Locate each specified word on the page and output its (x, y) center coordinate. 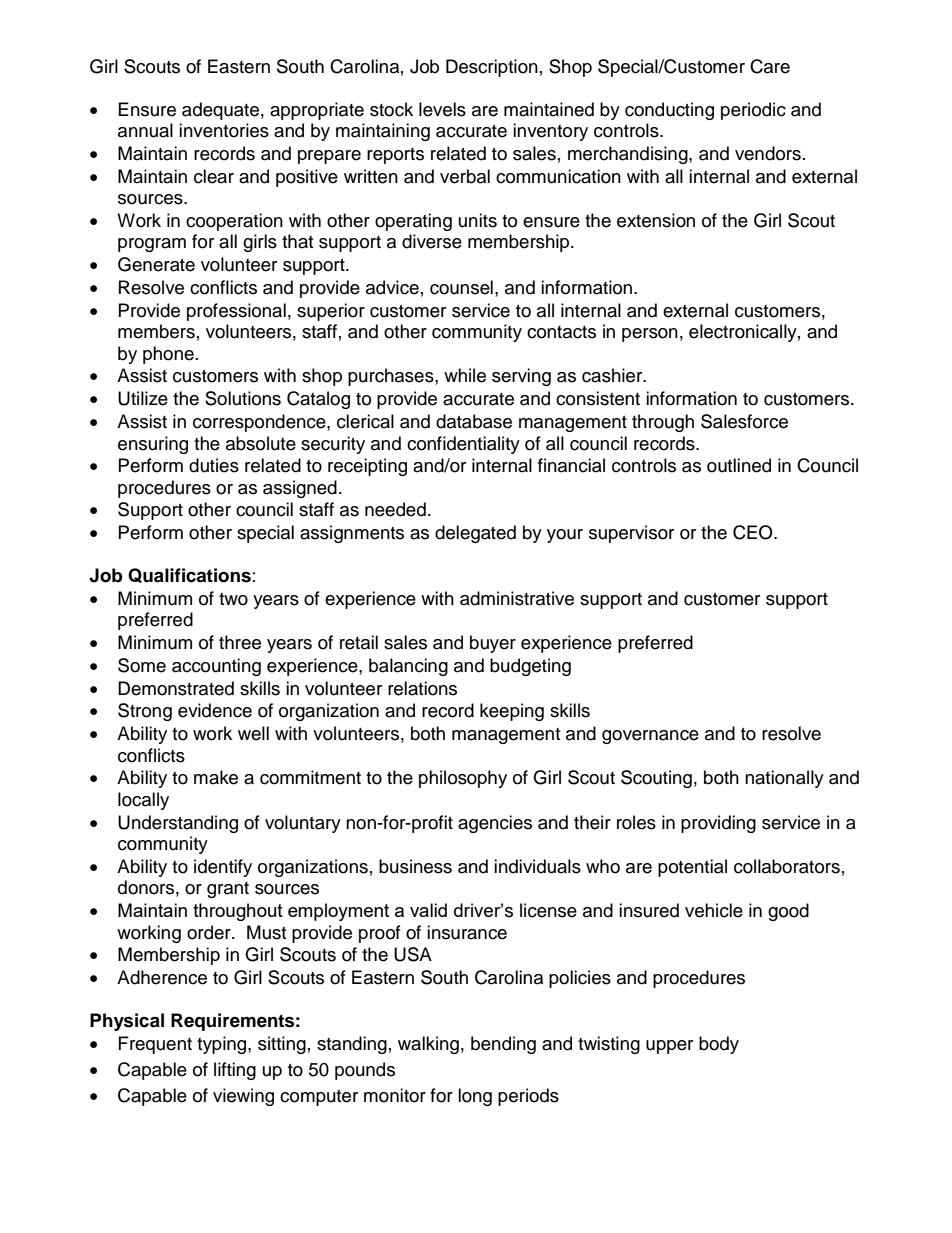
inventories (224, 130)
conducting (669, 111)
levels (442, 109)
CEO (754, 532)
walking (428, 1045)
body (719, 1045)
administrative (517, 598)
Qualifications (189, 575)
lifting (235, 1071)
